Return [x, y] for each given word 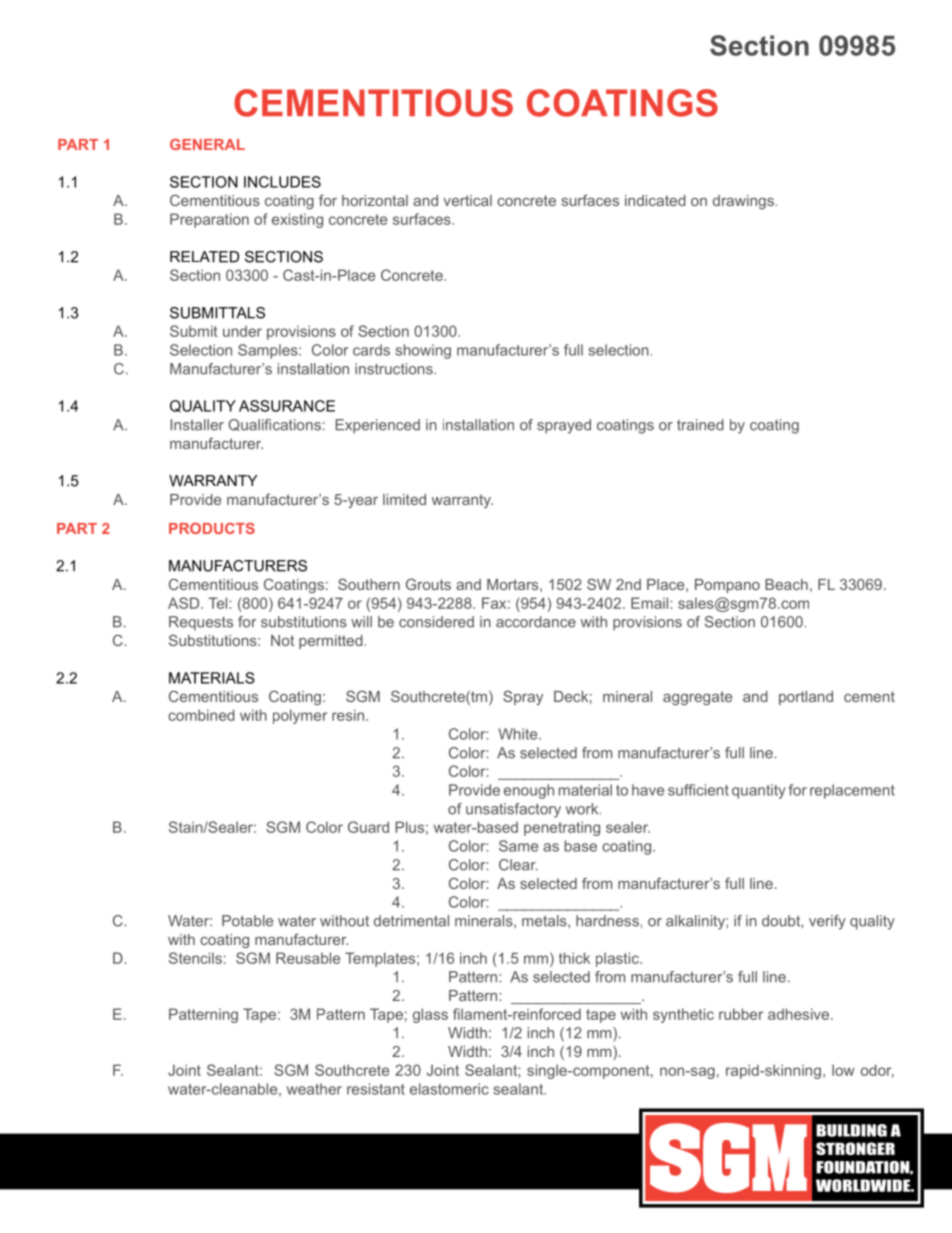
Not [282, 640]
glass [430, 1015]
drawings [743, 202]
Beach [786, 584]
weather [314, 1089]
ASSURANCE [287, 406]
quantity [759, 791]
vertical [467, 200]
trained [700, 425]
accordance [536, 622]
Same [518, 846]
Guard [368, 827]
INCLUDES [282, 182]
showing [423, 351]
